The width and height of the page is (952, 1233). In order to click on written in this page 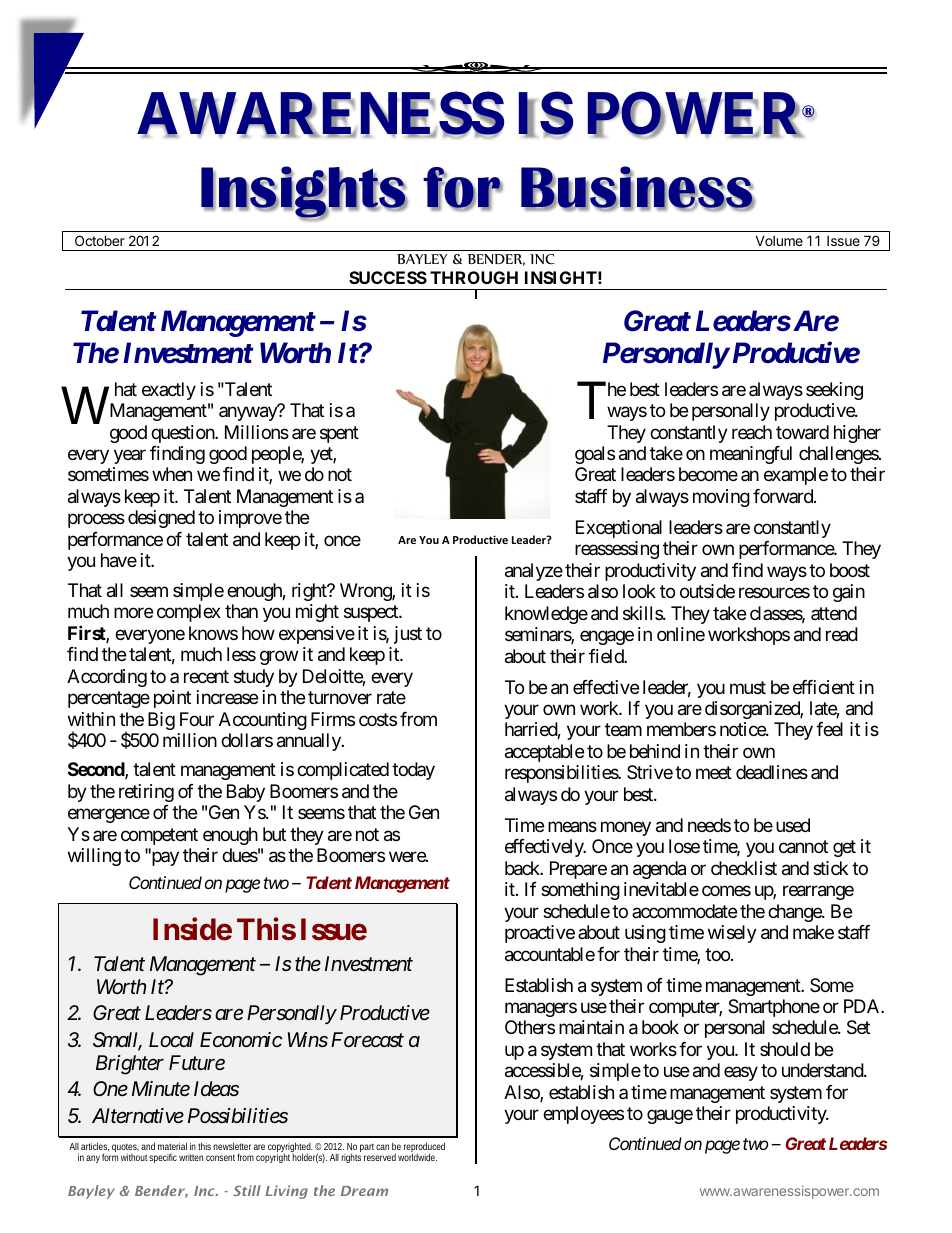, I will do `click(191, 1157)`.
